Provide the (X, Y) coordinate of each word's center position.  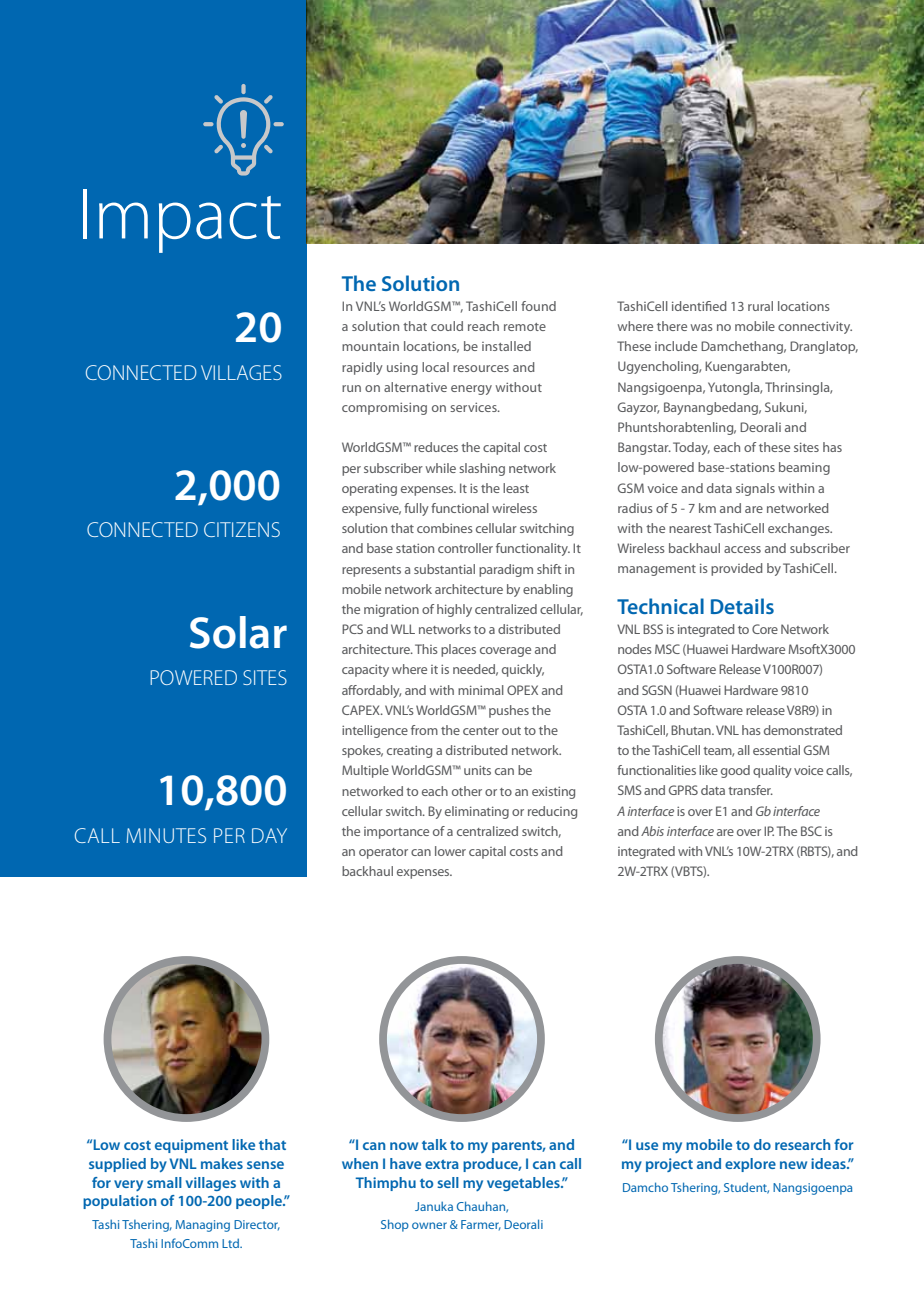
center (481, 731)
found (538, 306)
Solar (238, 632)
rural (760, 306)
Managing (203, 1226)
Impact (182, 221)
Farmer (481, 1225)
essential (776, 750)
